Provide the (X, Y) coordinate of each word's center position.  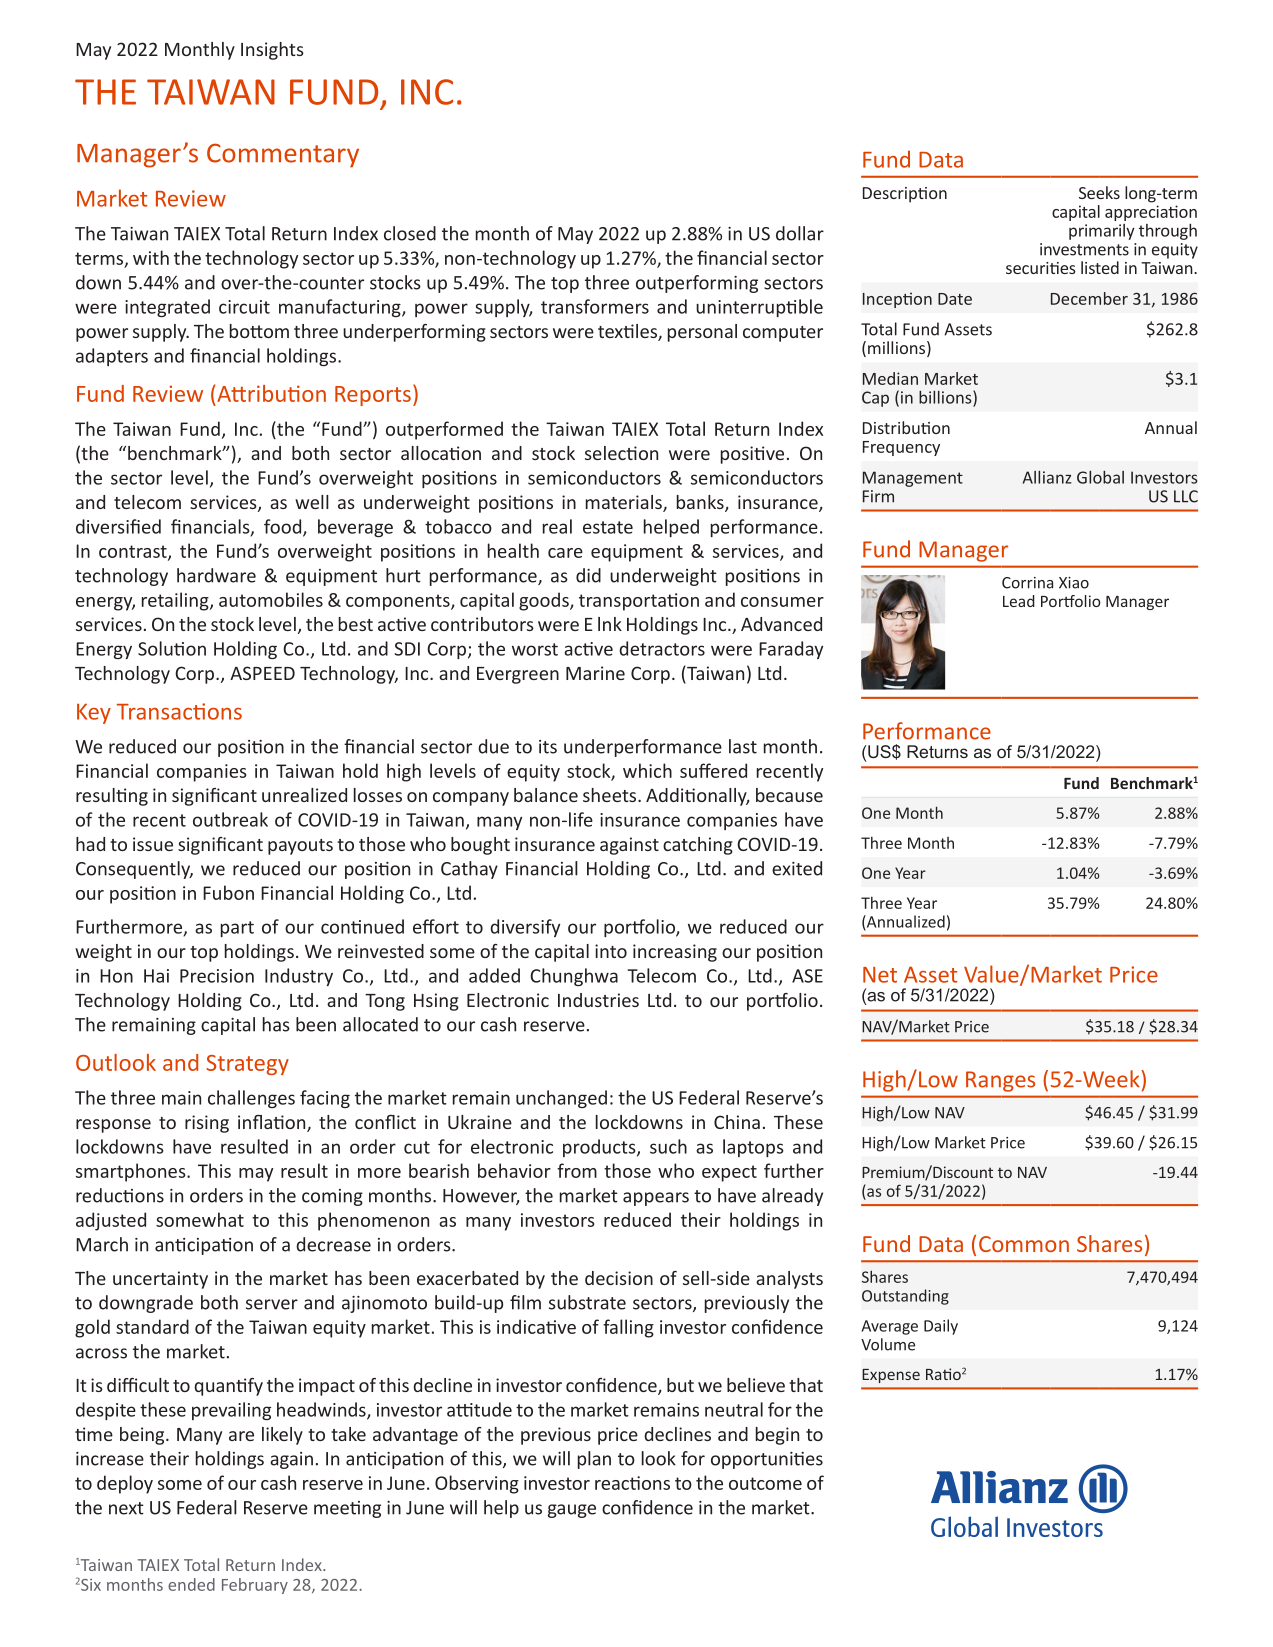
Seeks (1099, 192)
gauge (572, 1511)
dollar (800, 233)
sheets (611, 795)
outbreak (230, 819)
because (789, 795)
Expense (891, 1376)
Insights (272, 51)
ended (191, 1584)
